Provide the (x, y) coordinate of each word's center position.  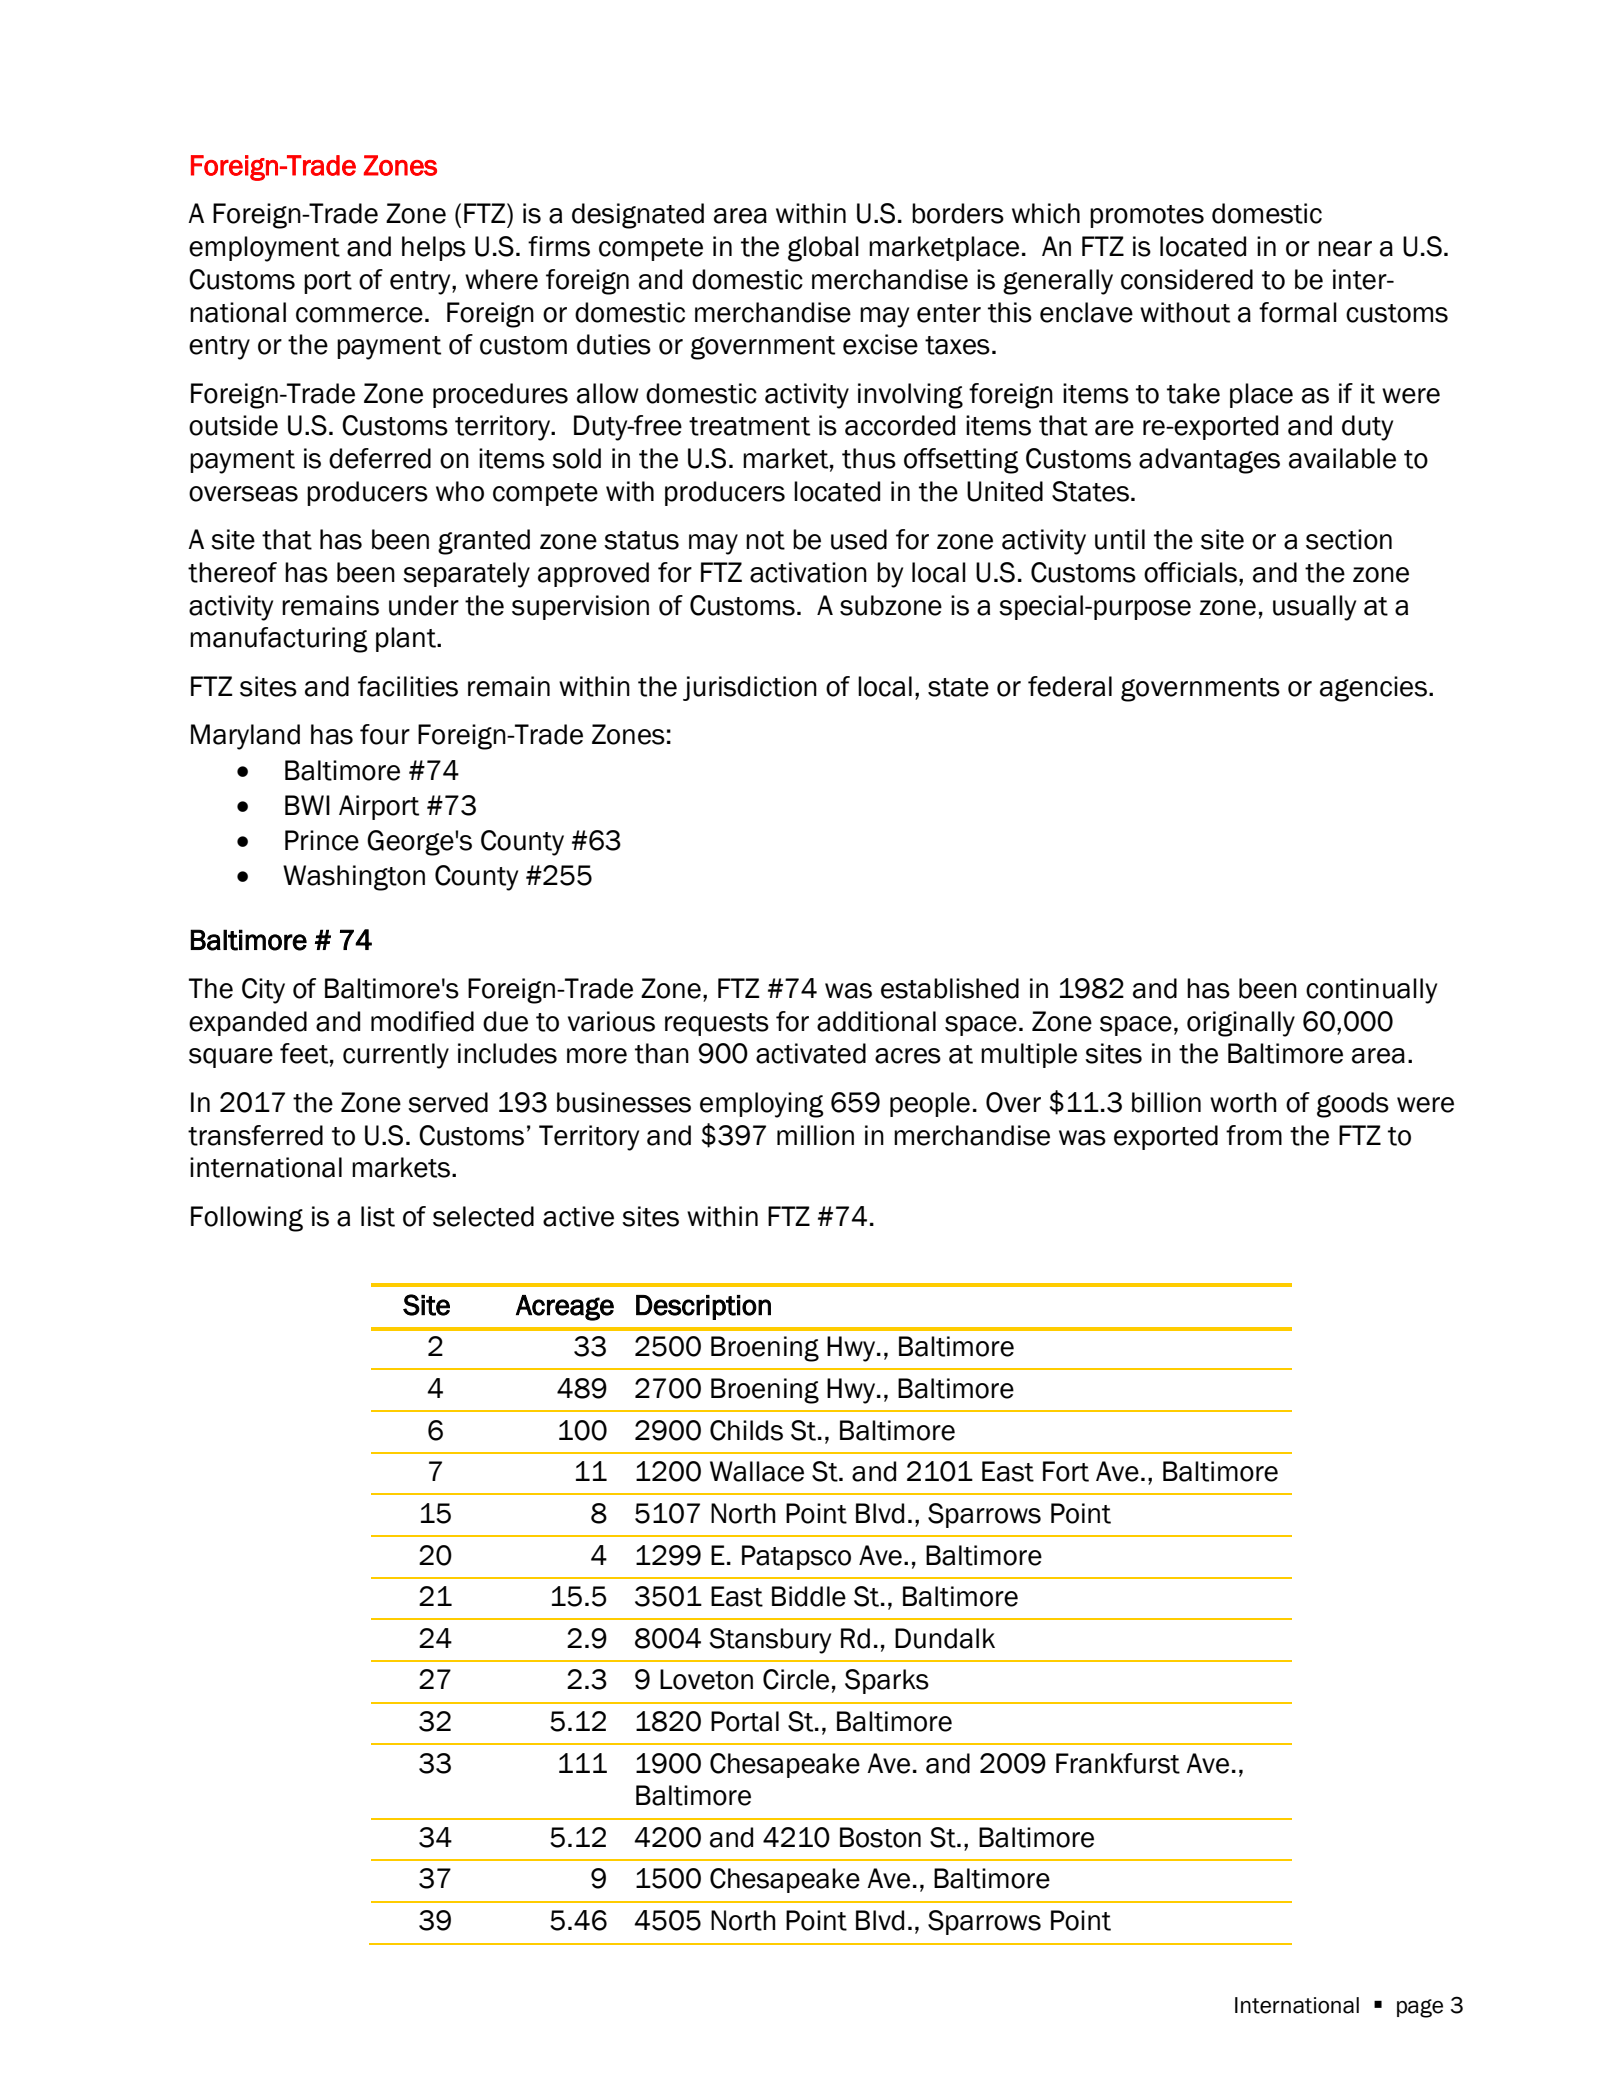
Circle (796, 1679)
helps (434, 248)
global (823, 249)
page (1420, 2008)
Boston (880, 1837)
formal (1298, 312)
